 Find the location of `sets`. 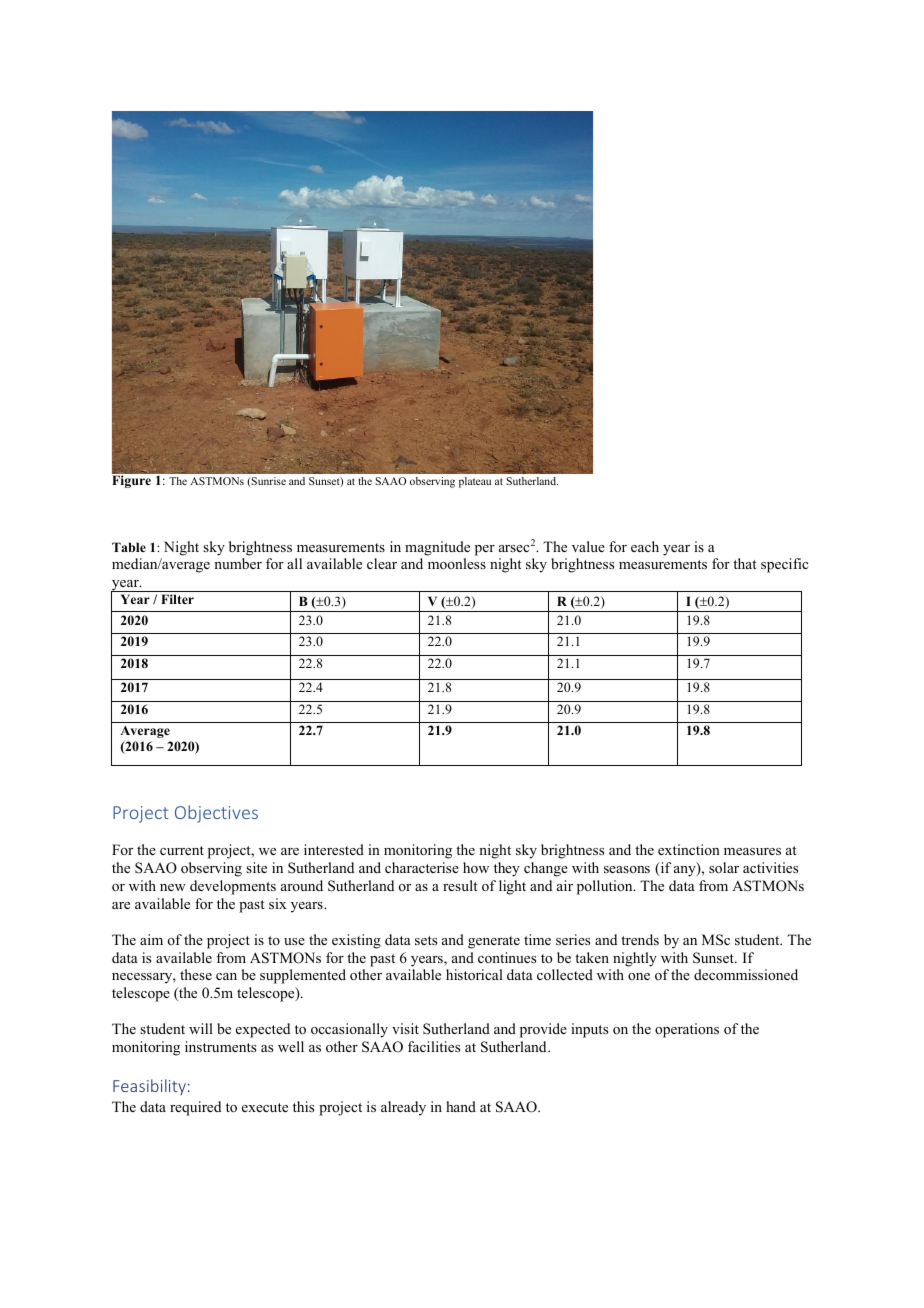

sets is located at coordinates (426, 940).
